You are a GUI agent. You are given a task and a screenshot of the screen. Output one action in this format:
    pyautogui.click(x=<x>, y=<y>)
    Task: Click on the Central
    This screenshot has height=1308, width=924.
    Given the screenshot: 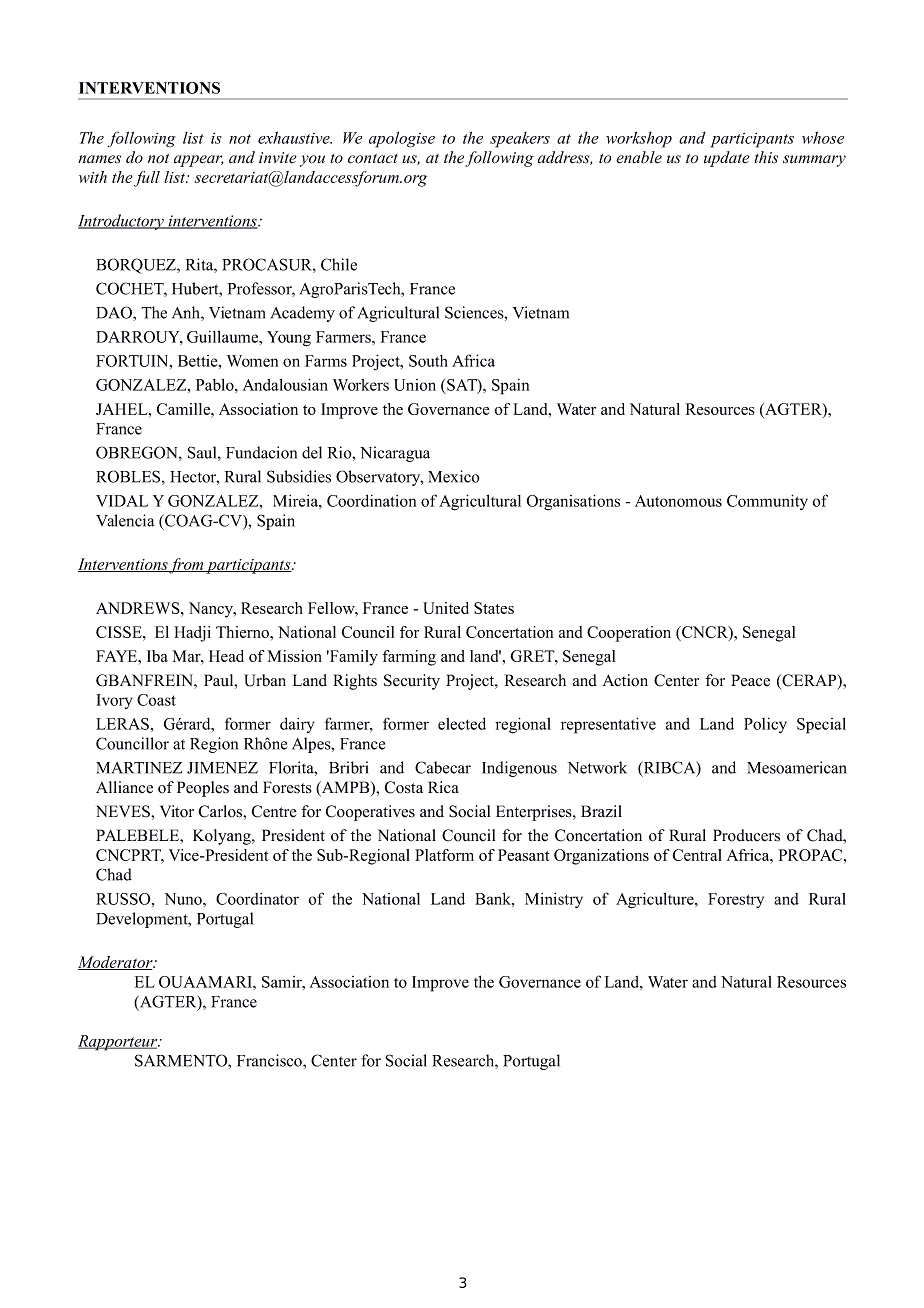 What is the action you would take?
    pyautogui.click(x=697, y=855)
